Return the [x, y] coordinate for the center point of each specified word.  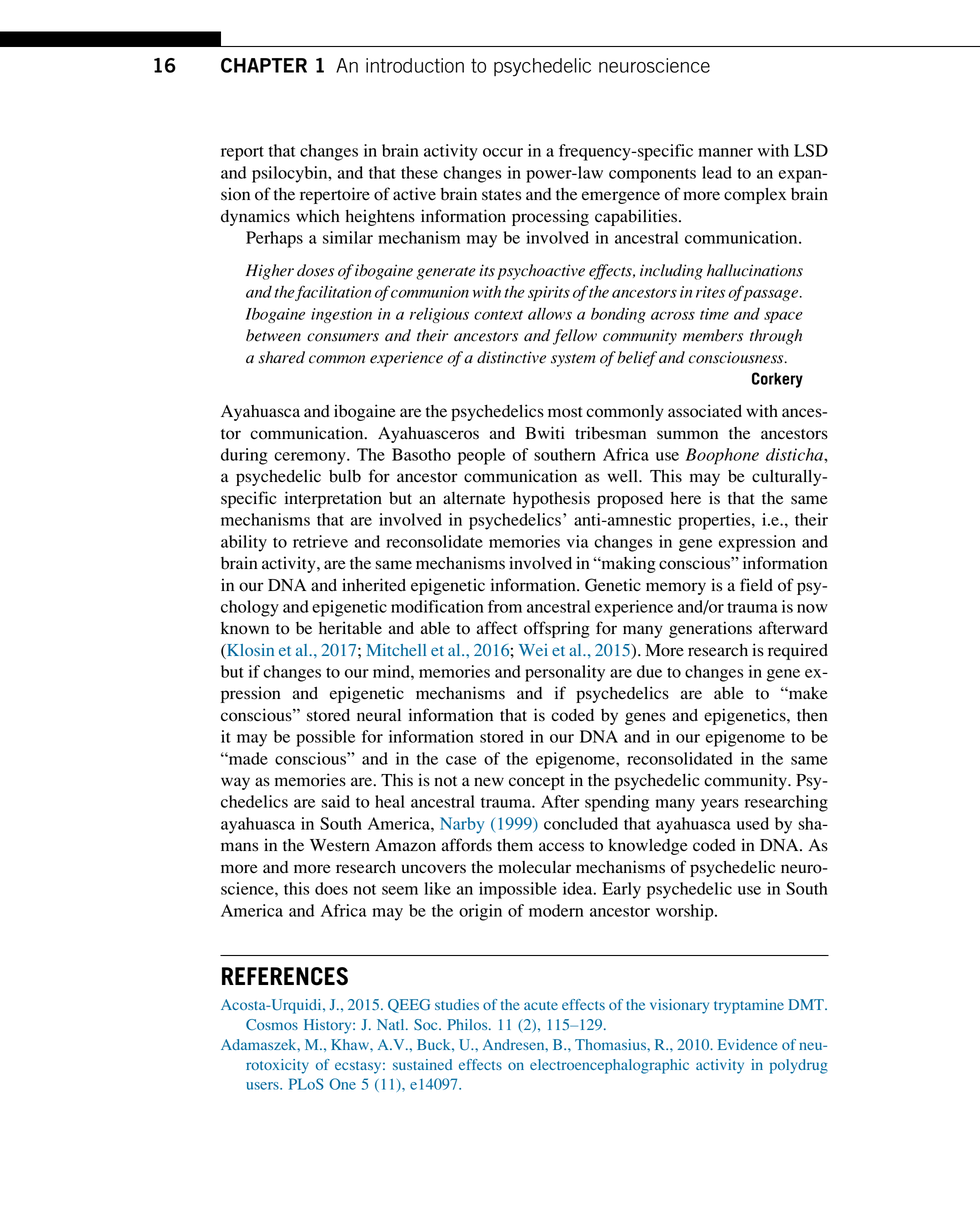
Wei [533, 650]
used [753, 823]
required [798, 651]
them [515, 845]
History [329, 1026]
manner [725, 152]
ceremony [311, 458]
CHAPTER [264, 65]
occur [503, 152]
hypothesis [551, 499]
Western [340, 845]
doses [315, 270]
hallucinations [755, 270]
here [686, 498]
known [245, 628]
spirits [549, 293]
